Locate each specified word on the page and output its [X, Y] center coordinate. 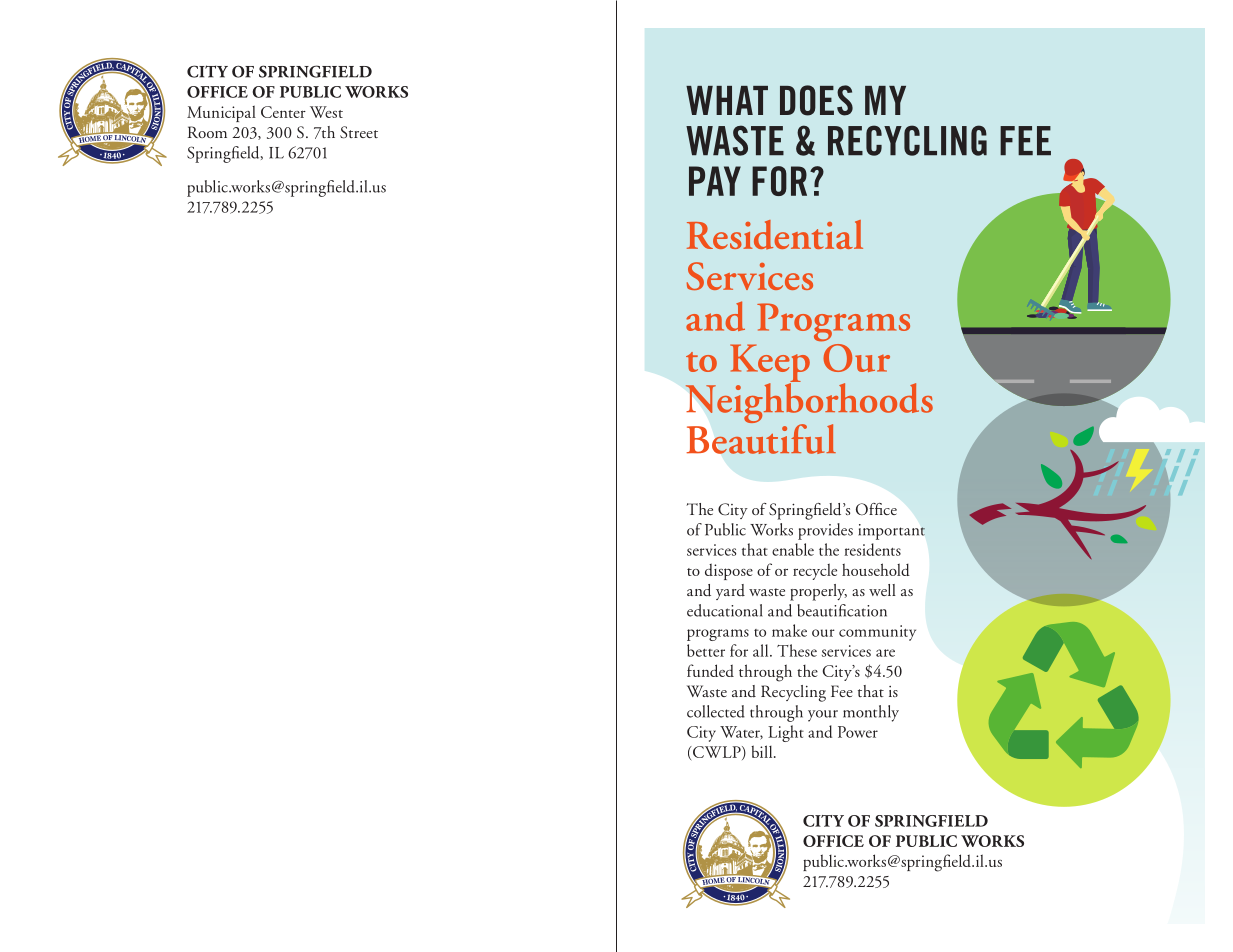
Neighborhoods [809, 403]
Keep [770, 364]
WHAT [727, 100]
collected [716, 711]
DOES [816, 100]
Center [283, 112]
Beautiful [761, 438]
